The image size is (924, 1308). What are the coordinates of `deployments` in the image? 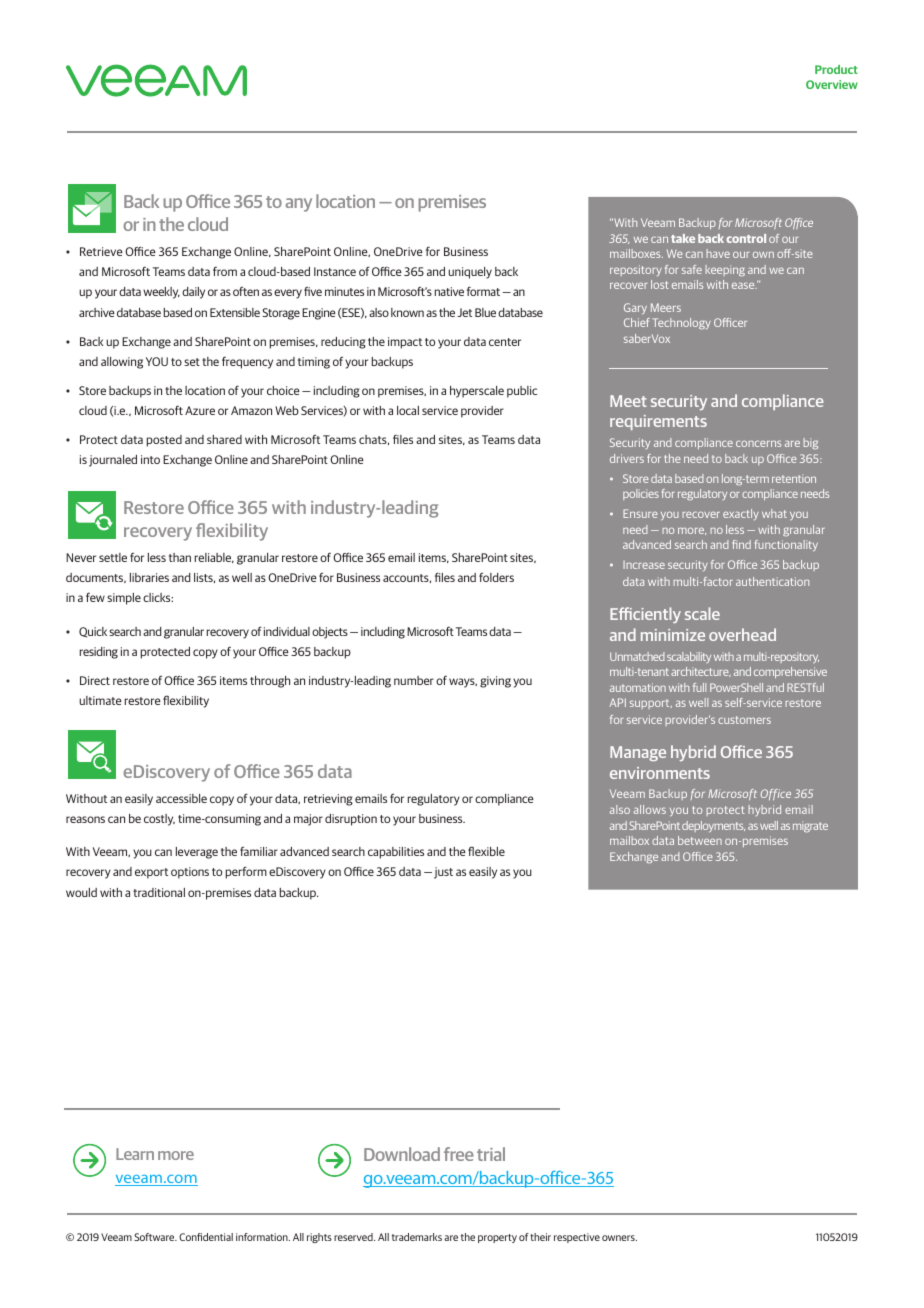 It's located at (713, 826).
